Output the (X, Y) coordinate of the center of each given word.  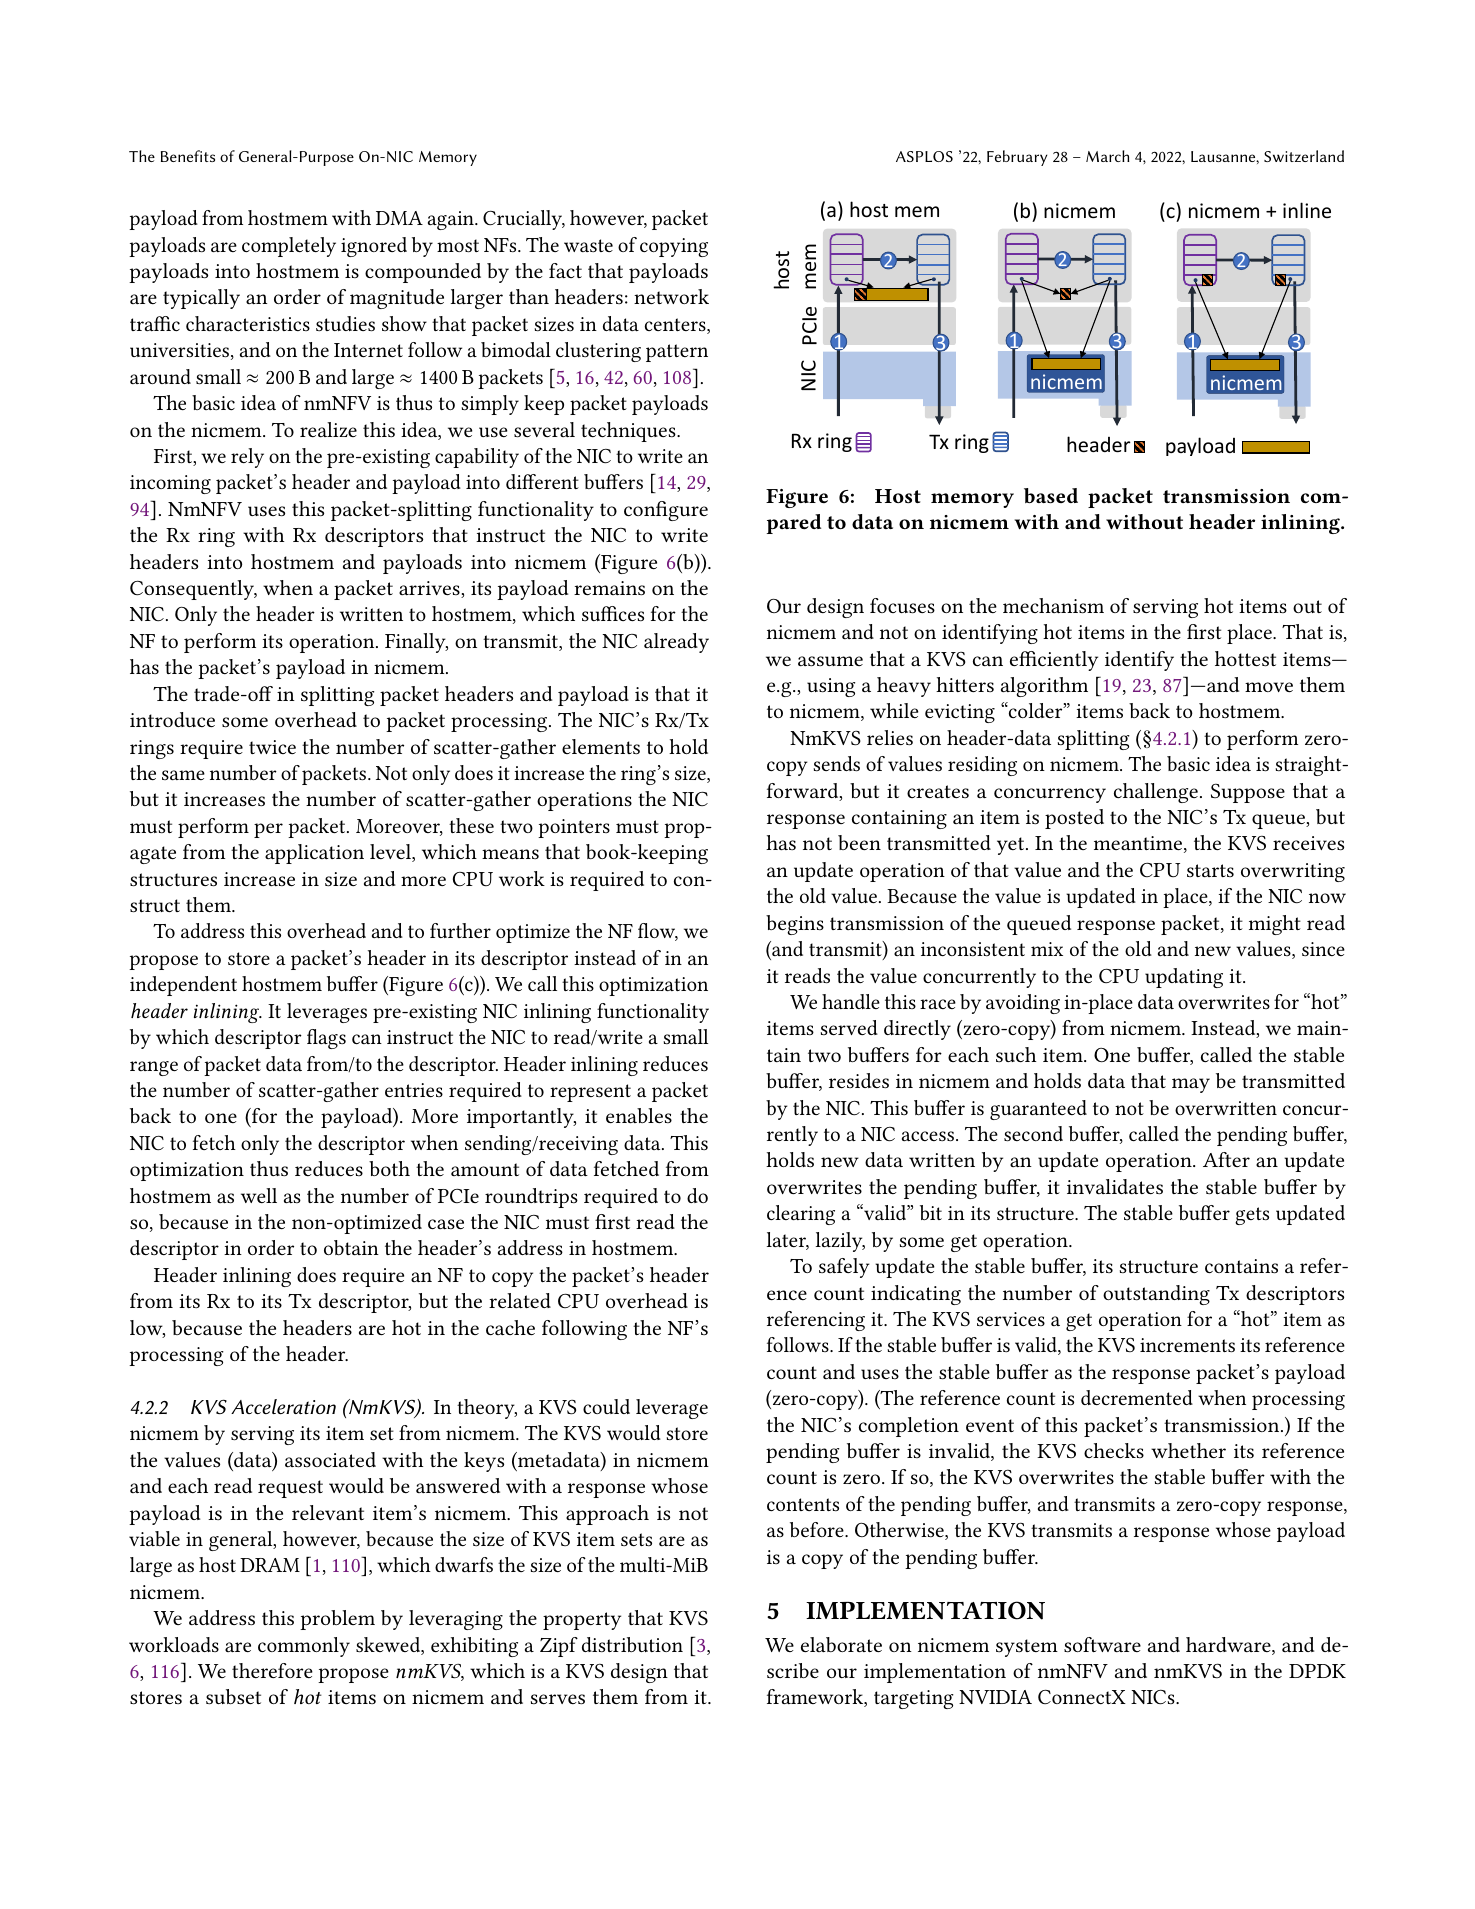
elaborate (841, 1644)
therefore (272, 1670)
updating (1184, 978)
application (314, 854)
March (1108, 156)
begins (795, 925)
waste (588, 245)
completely (289, 247)
